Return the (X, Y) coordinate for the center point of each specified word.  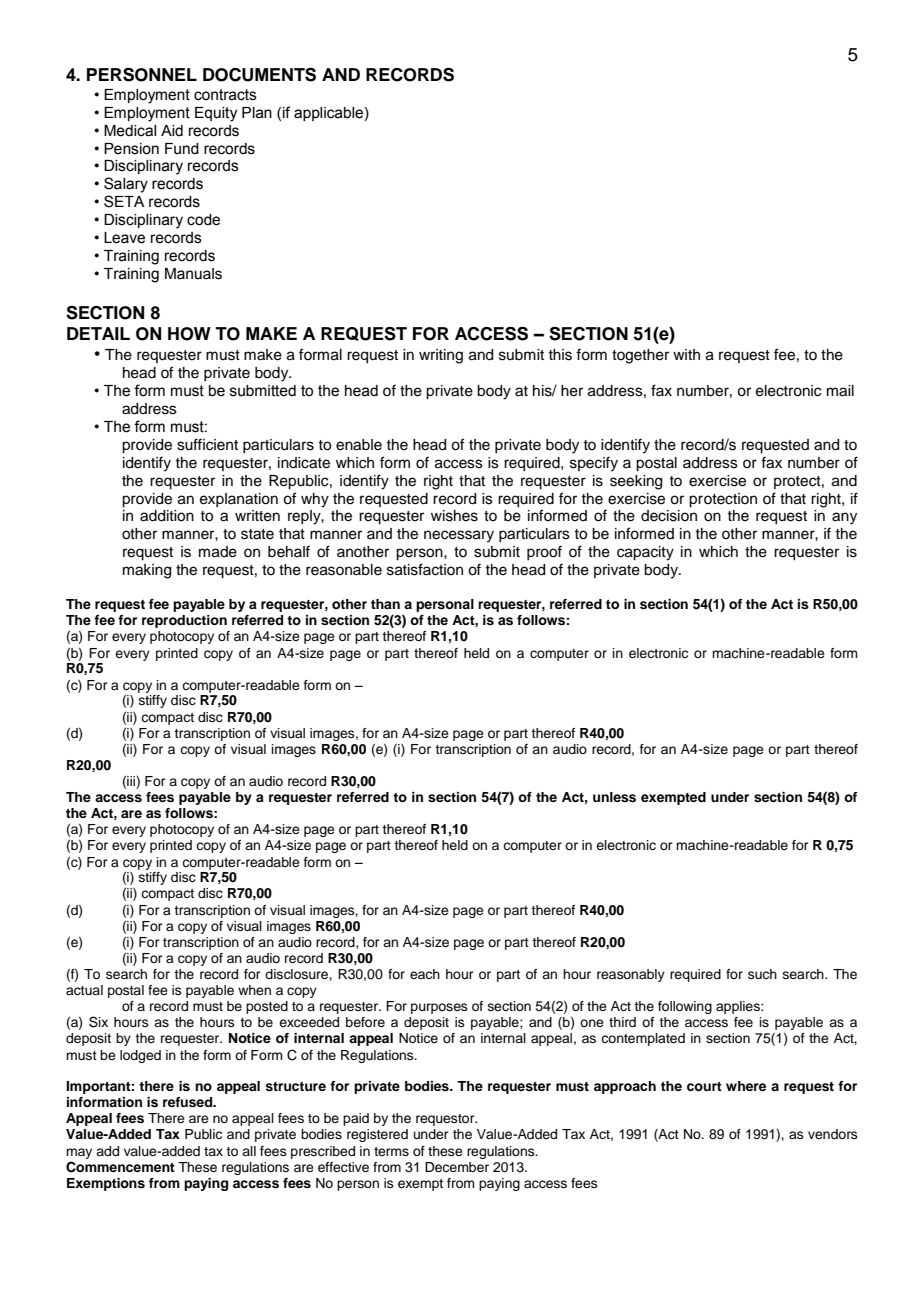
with (686, 354)
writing (441, 356)
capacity (645, 553)
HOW (189, 334)
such (762, 974)
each (425, 974)
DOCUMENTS (259, 75)
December (457, 1167)
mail (840, 391)
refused (189, 1102)
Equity (216, 114)
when (254, 990)
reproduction (184, 621)
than (385, 604)
